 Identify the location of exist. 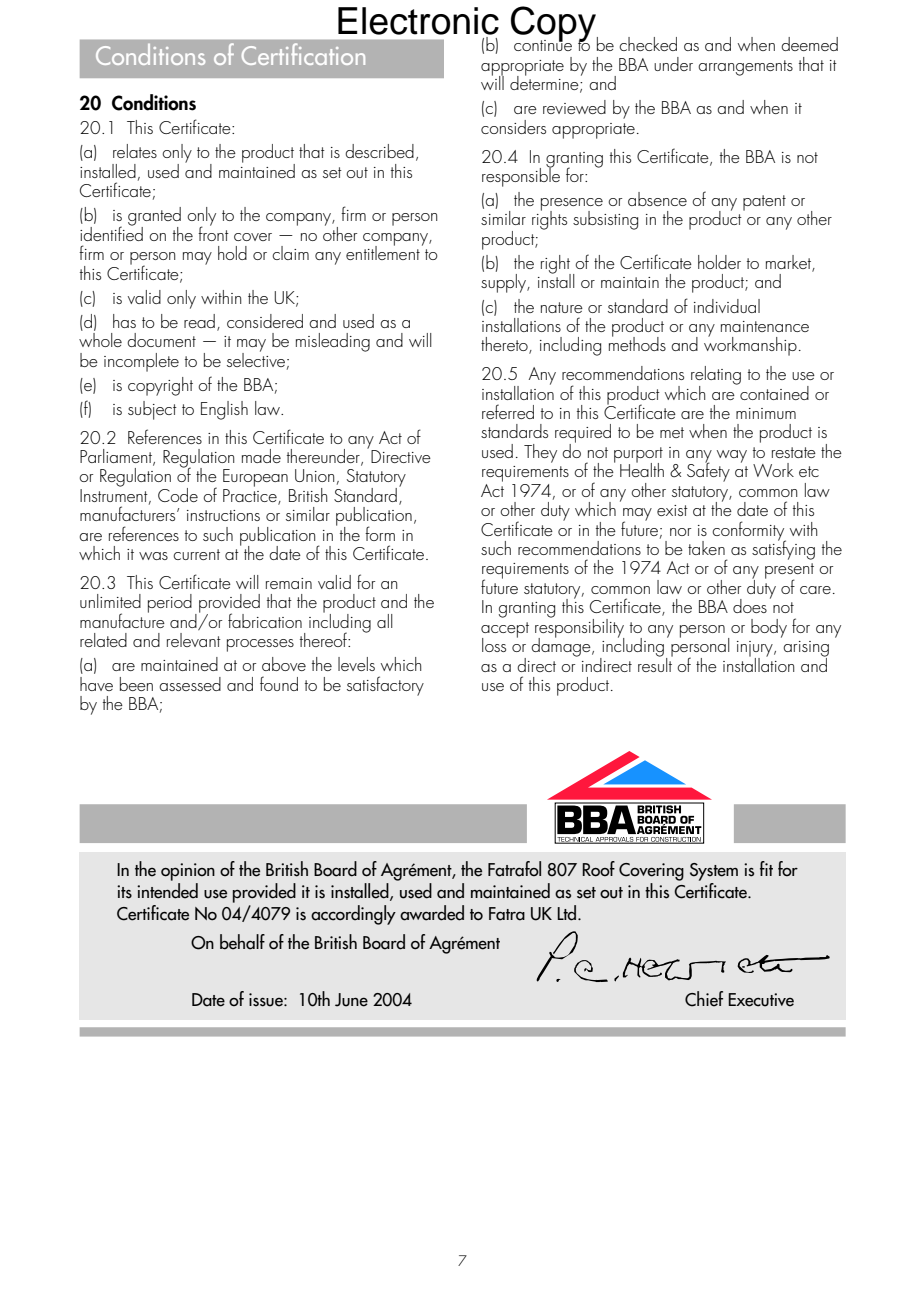
(672, 510).
